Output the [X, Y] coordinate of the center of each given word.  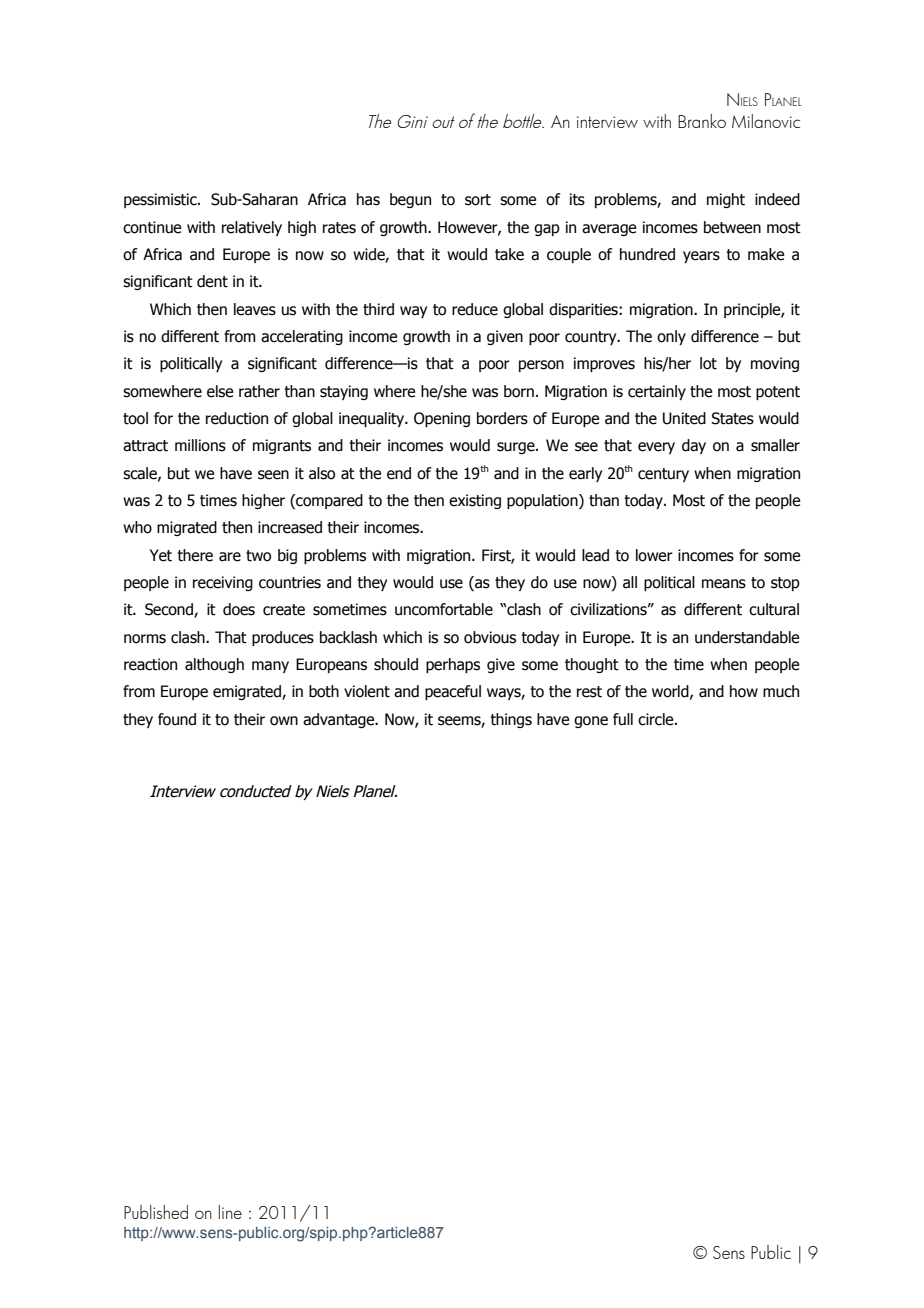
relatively [252, 228]
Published [156, 1212]
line [230, 1212]
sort [478, 200]
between [732, 227]
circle [657, 719]
